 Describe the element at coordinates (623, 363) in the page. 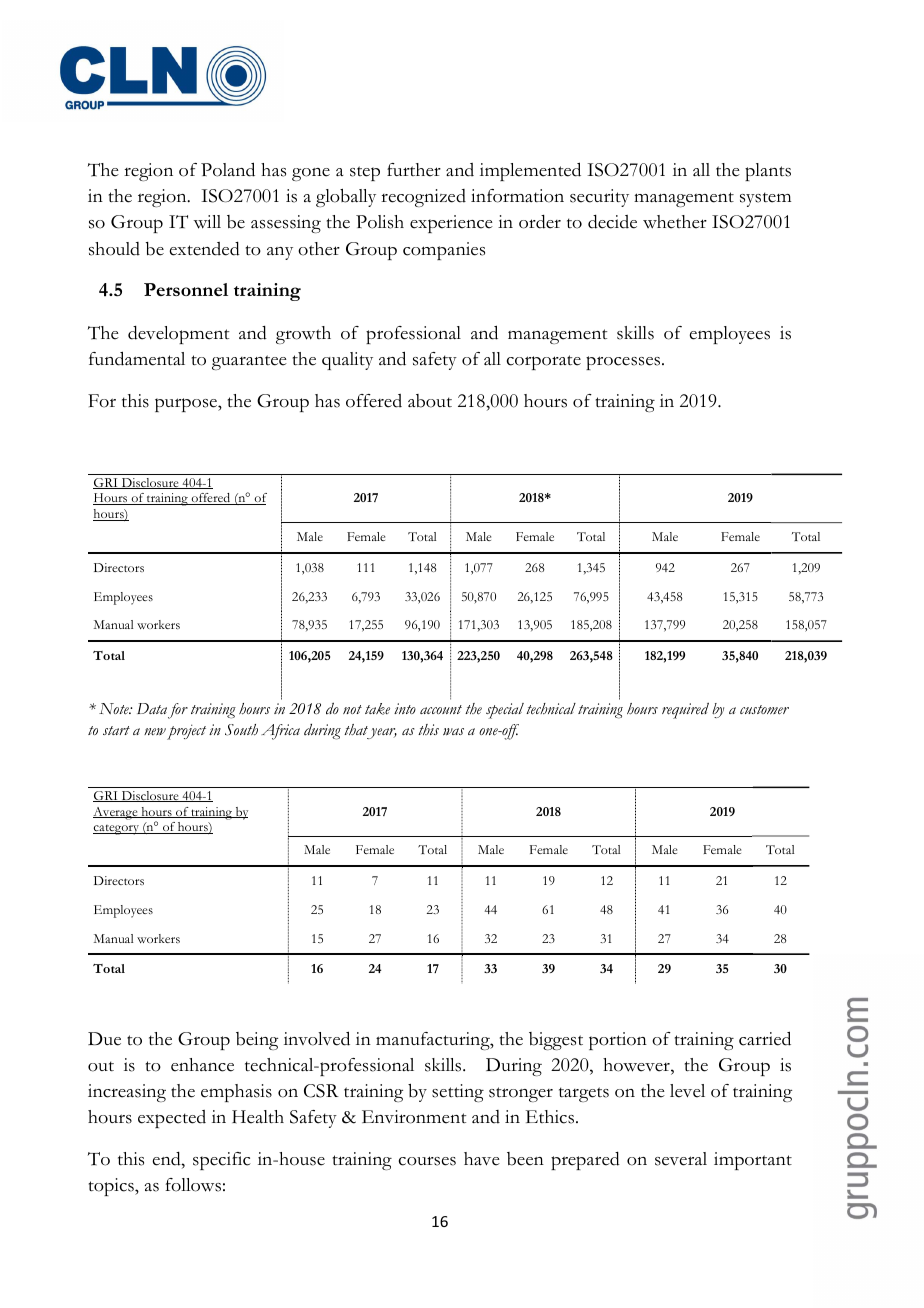

I see `processes` at that location.
